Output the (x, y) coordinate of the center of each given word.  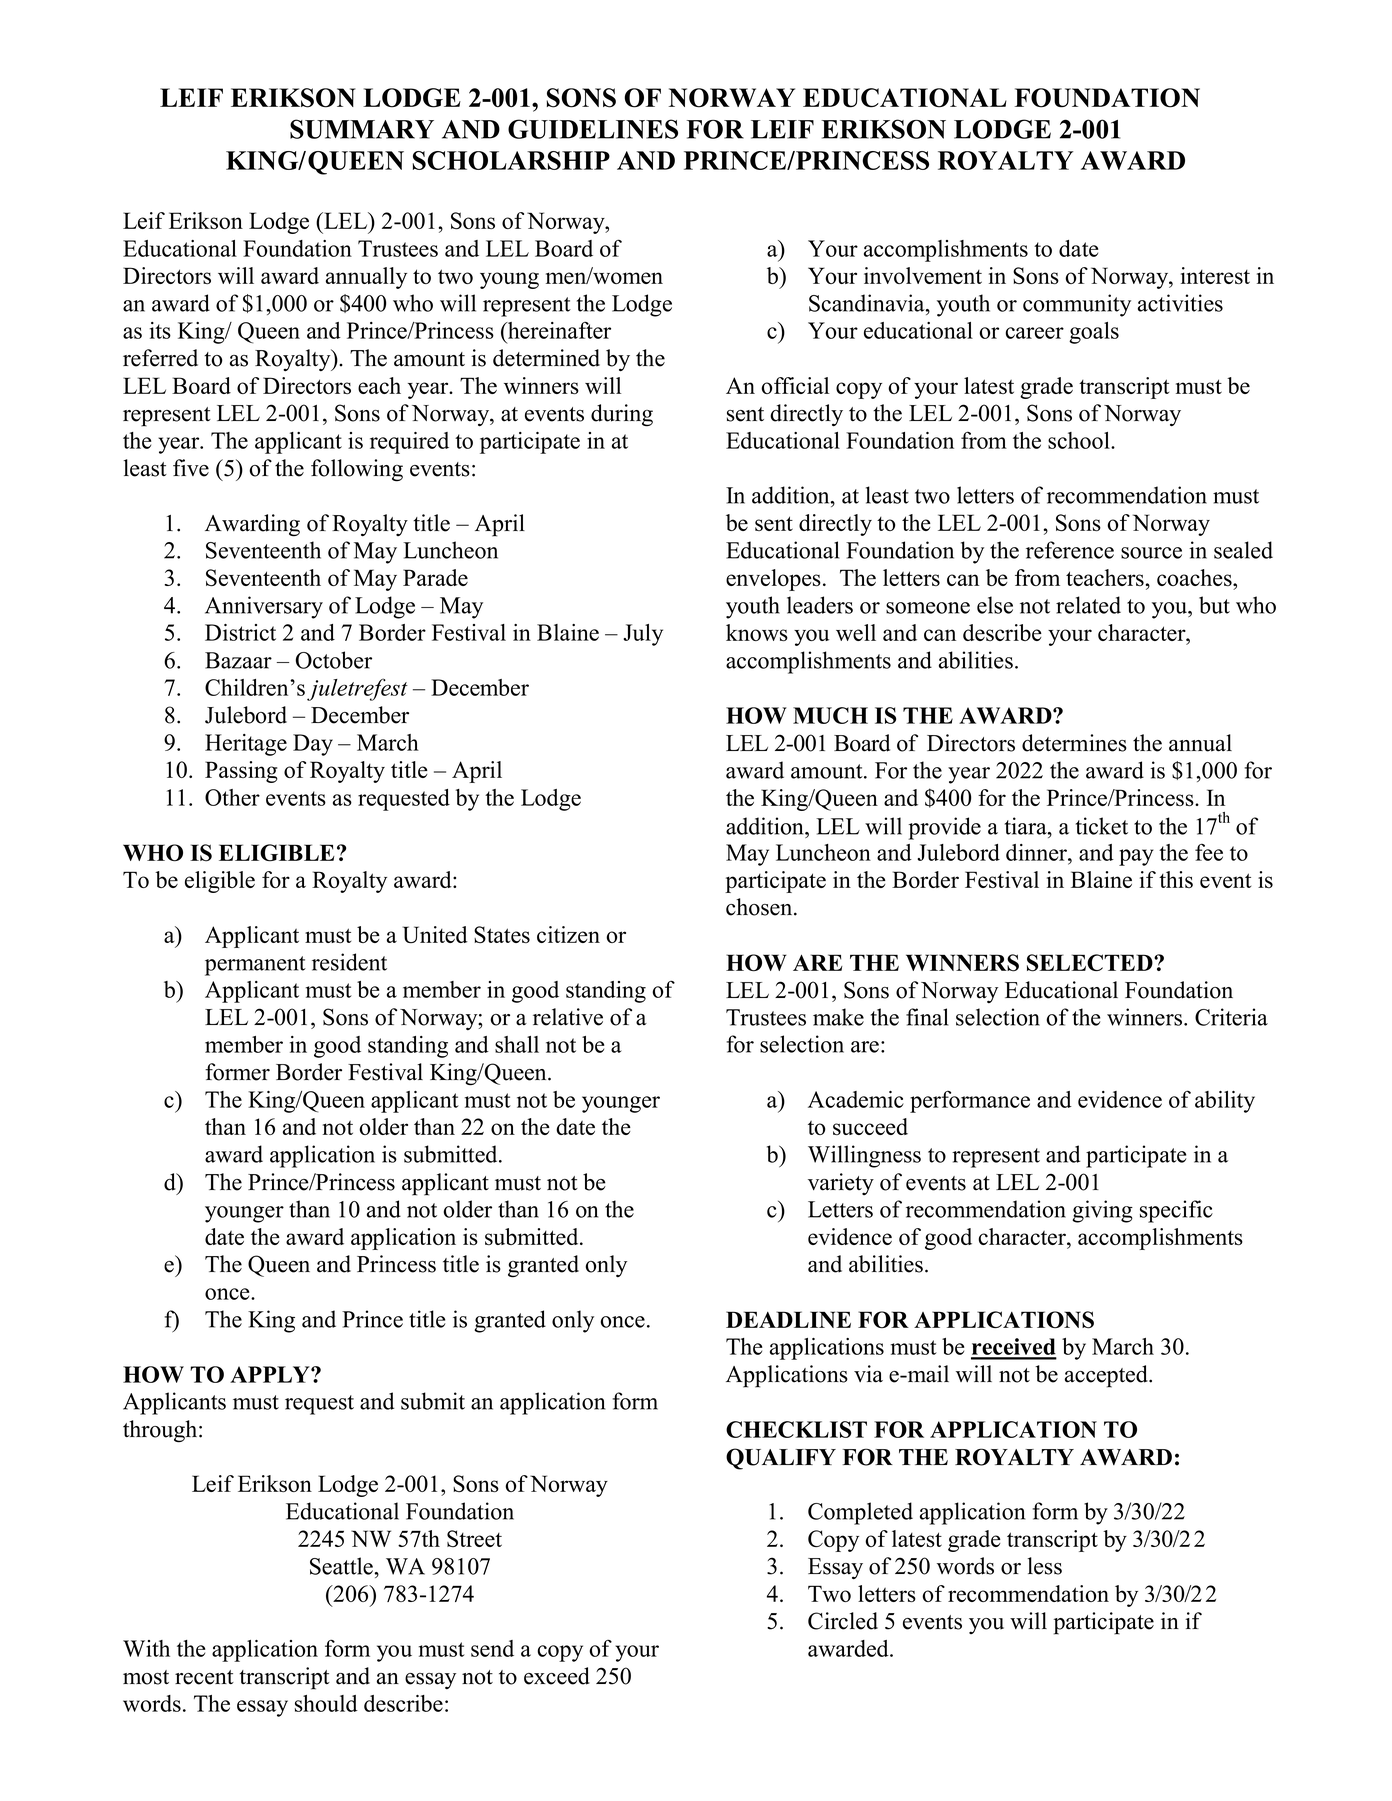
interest (1215, 275)
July (643, 635)
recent (204, 1677)
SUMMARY (362, 129)
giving (1102, 1211)
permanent (255, 966)
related (1088, 605)
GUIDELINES (593, 129)
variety (841, 1184)
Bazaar (238, 660)
